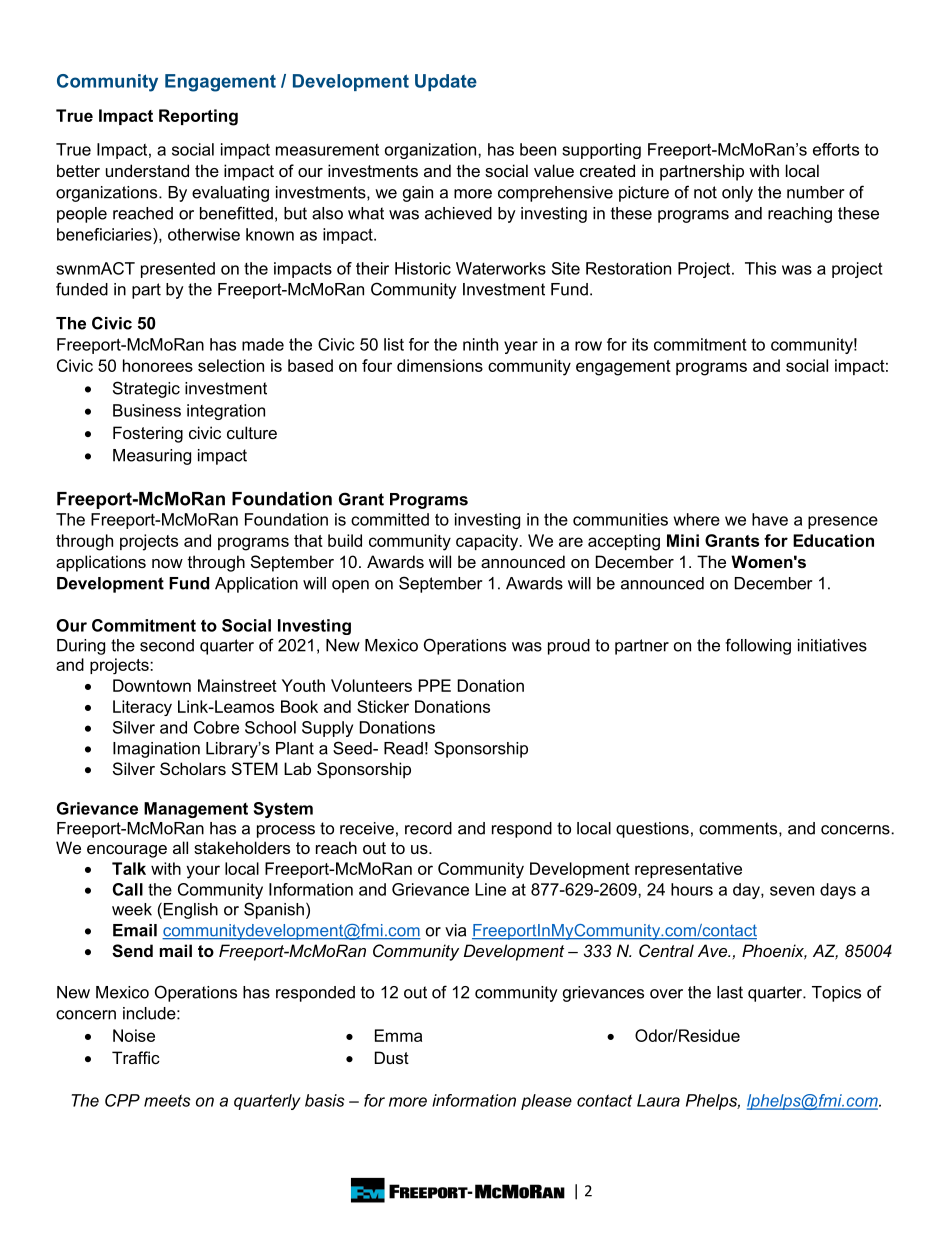 This screenshot has width=952, height=1233. Describe the element at coordinates (770, 519) in the screenshot. I see `have` at that location.
